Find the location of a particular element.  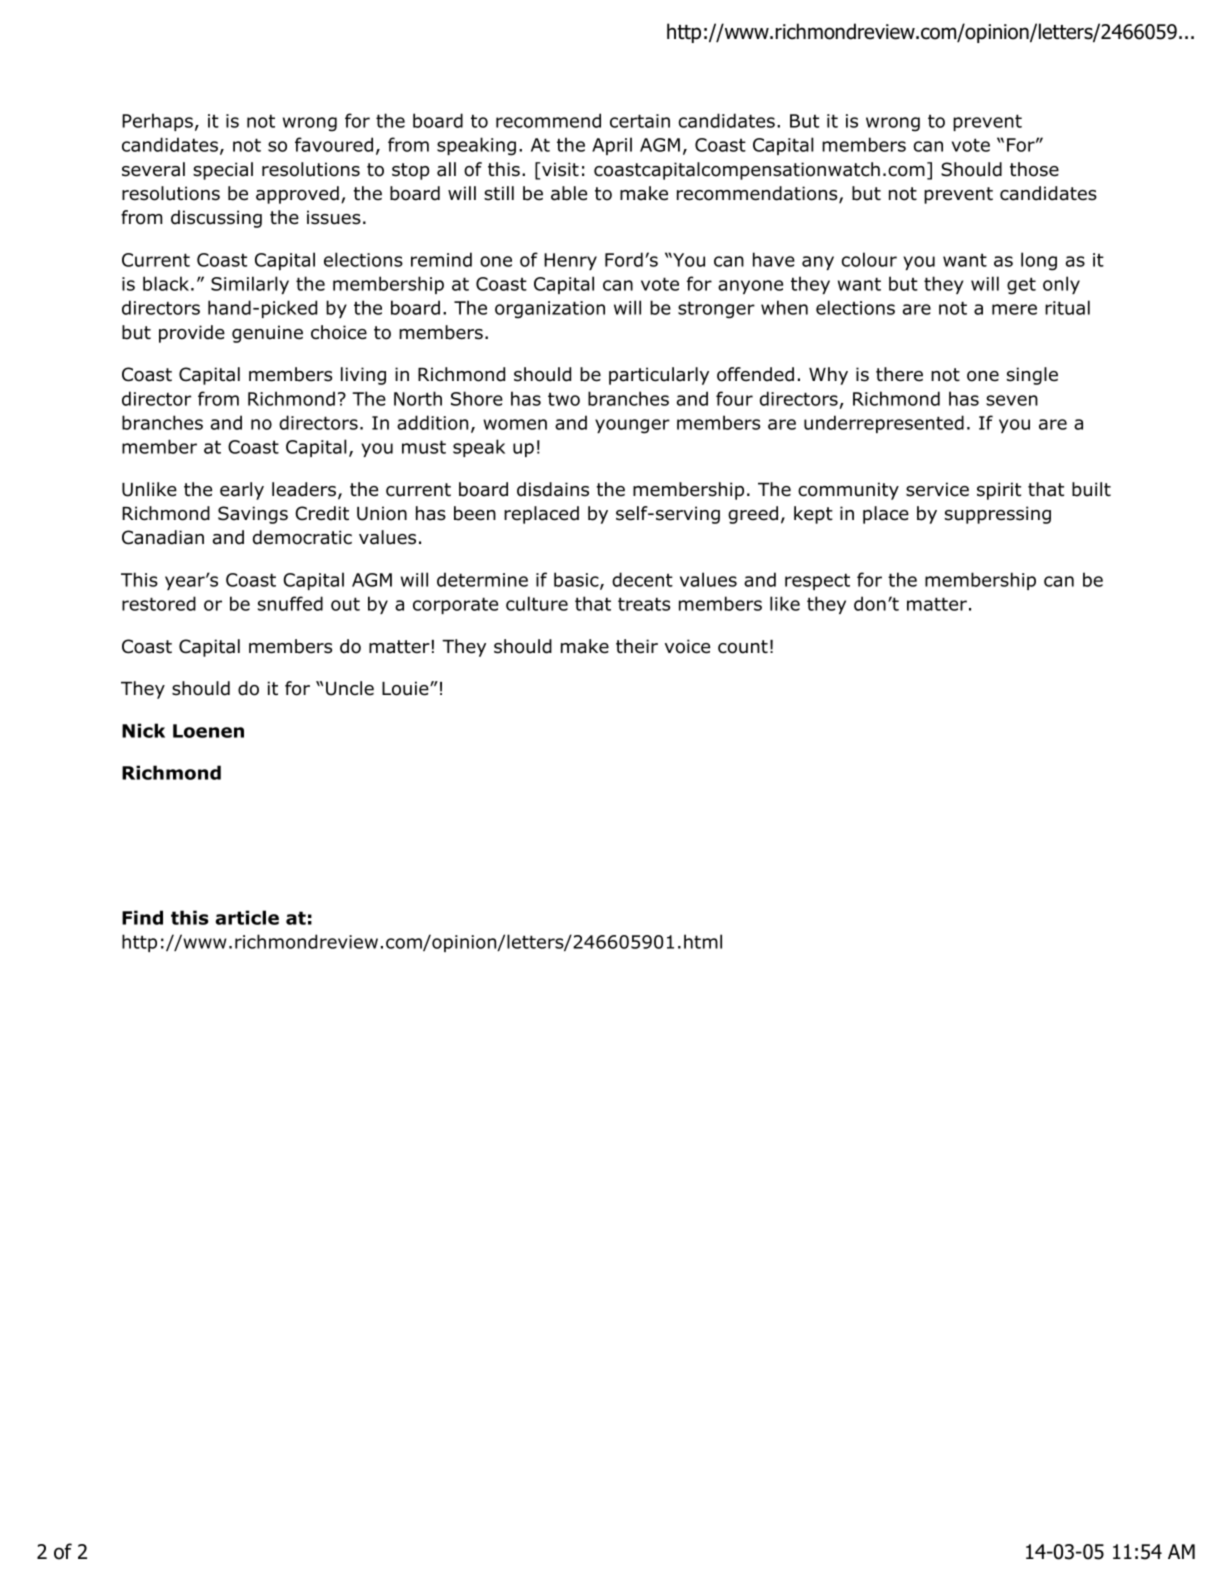

mere is located at coordinates (1014, 309).
